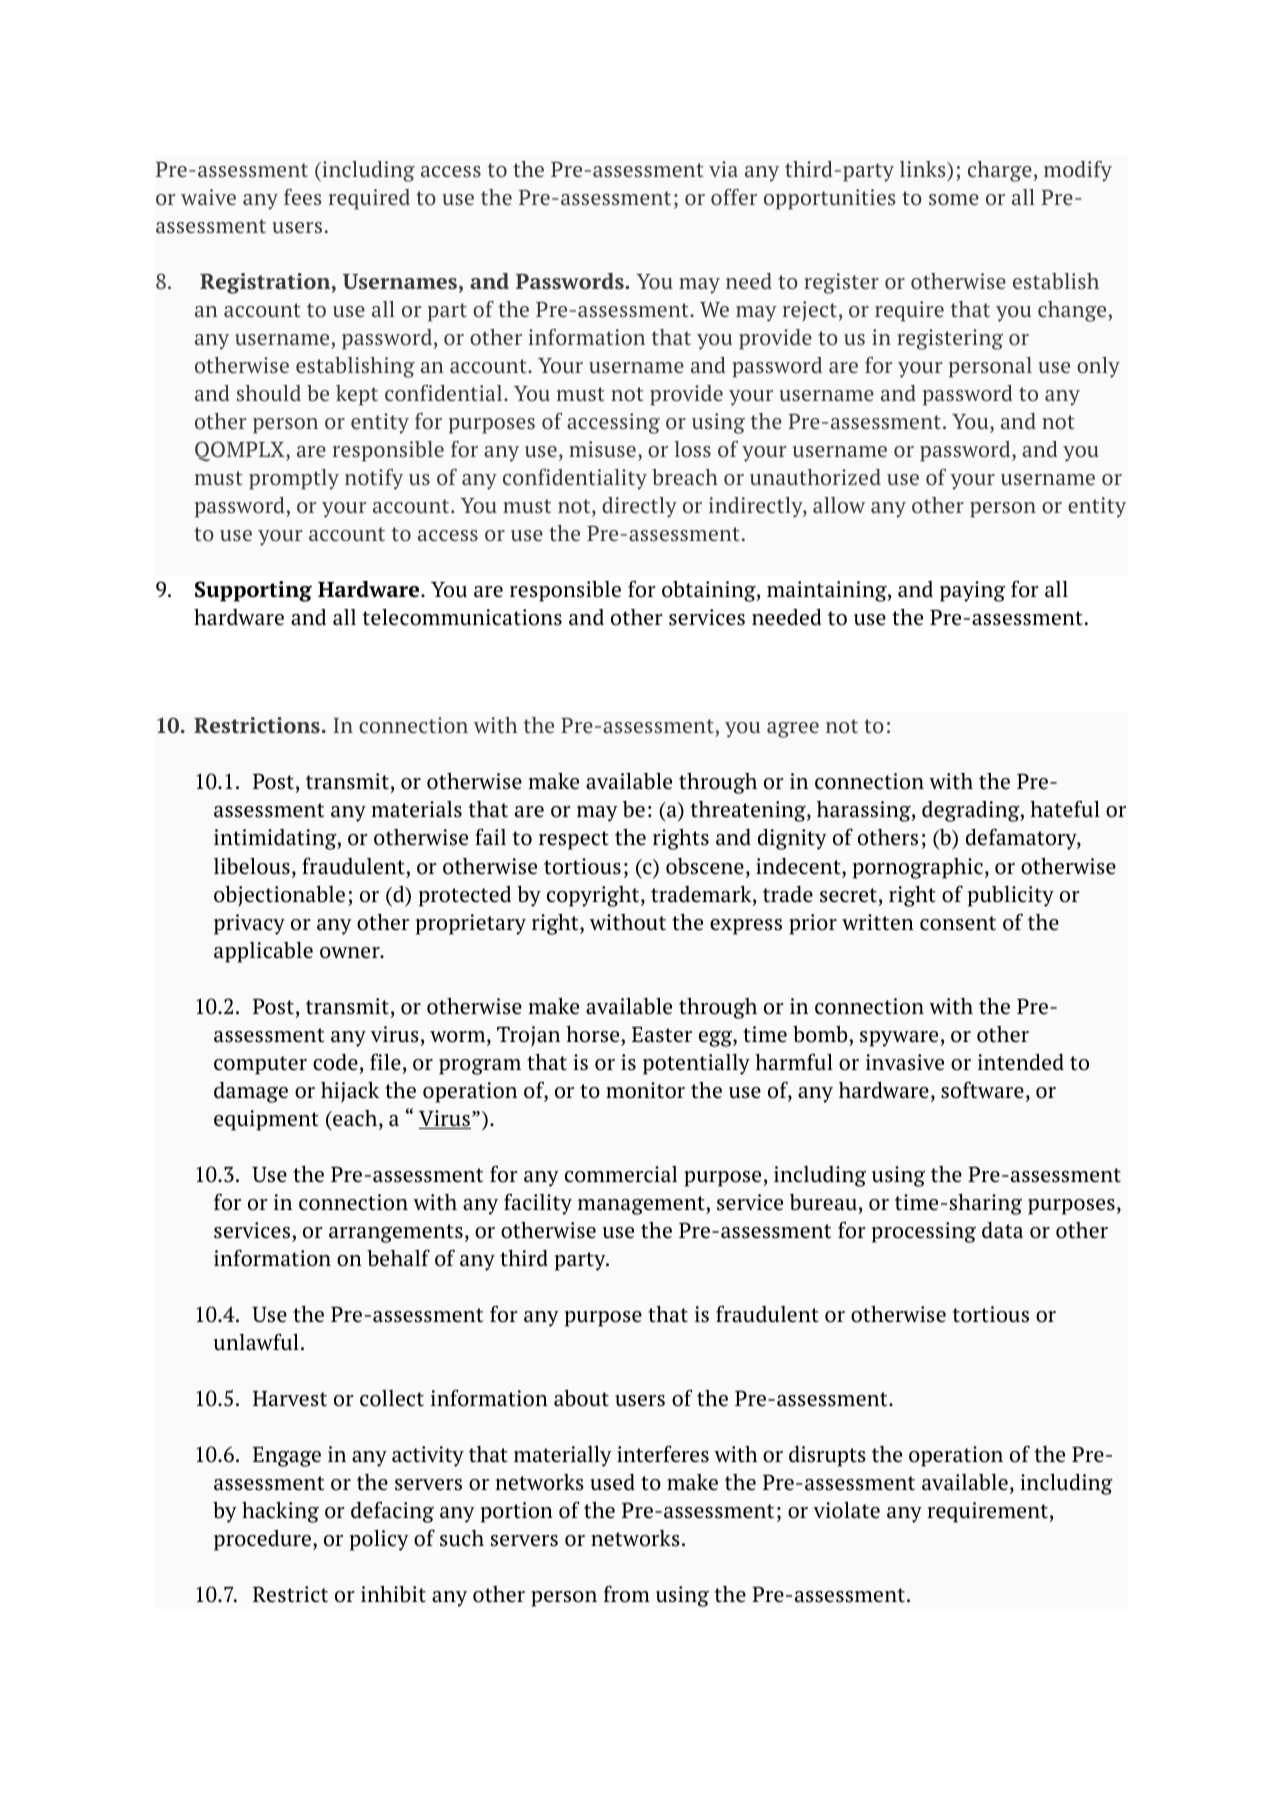 This screenshot has width=1283, height=1816. Describe the element at coordinates (302, 197) in the screenshot. I see `fees` at that location.
